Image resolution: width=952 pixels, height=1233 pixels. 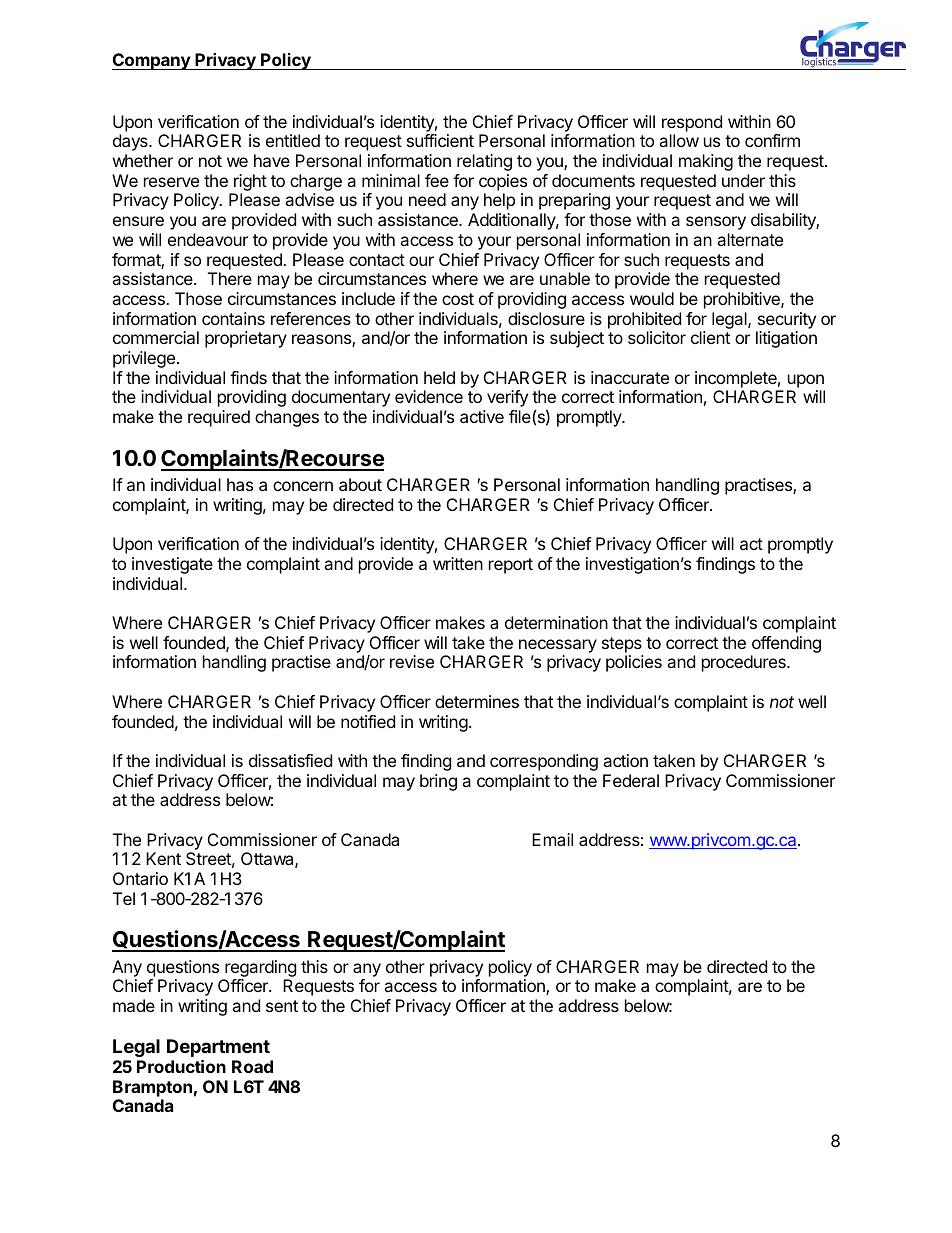 I want to click on allow, so click(x=679, y=140).
